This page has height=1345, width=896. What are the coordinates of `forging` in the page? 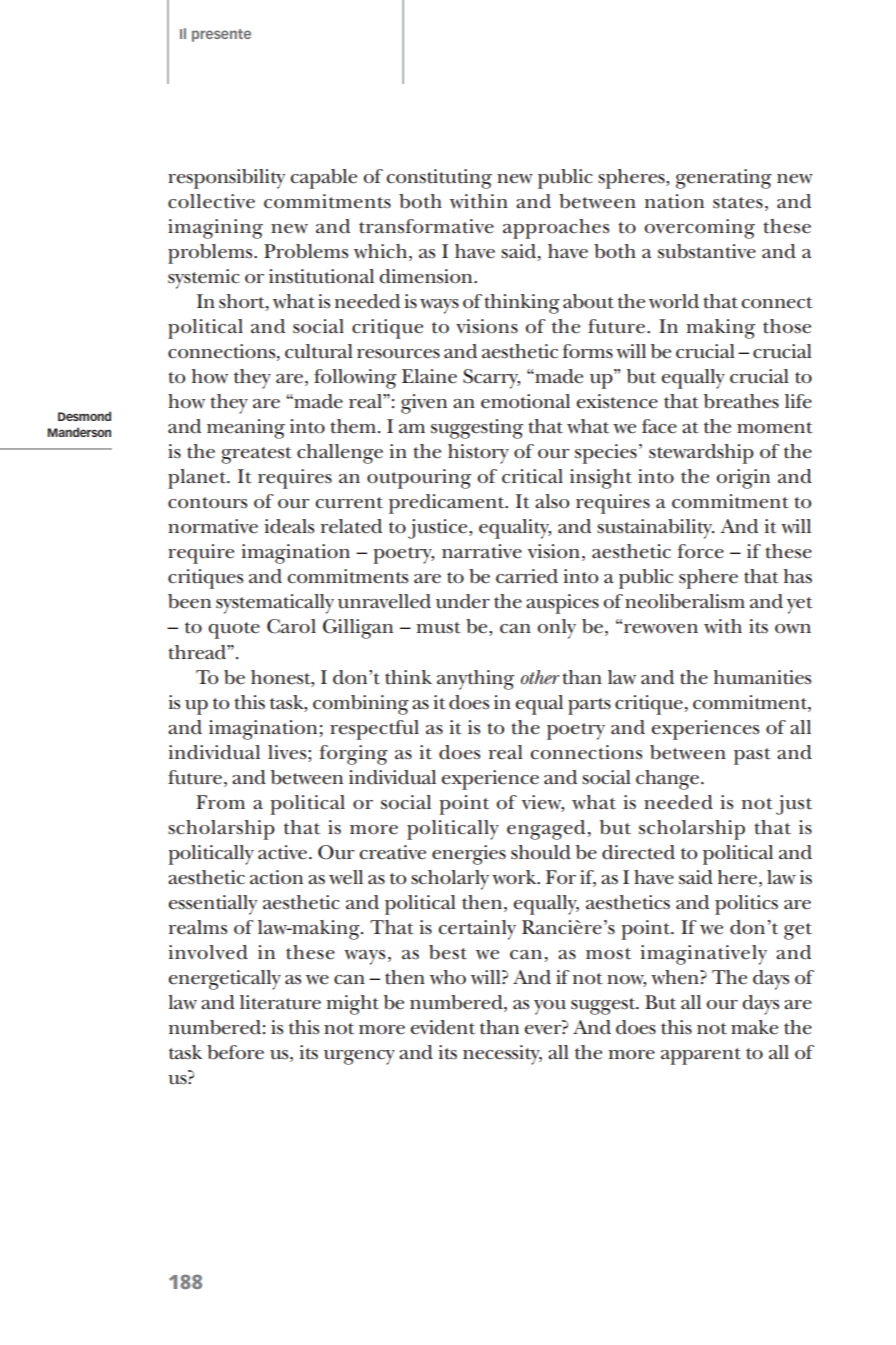 It's located at (353, 755).
